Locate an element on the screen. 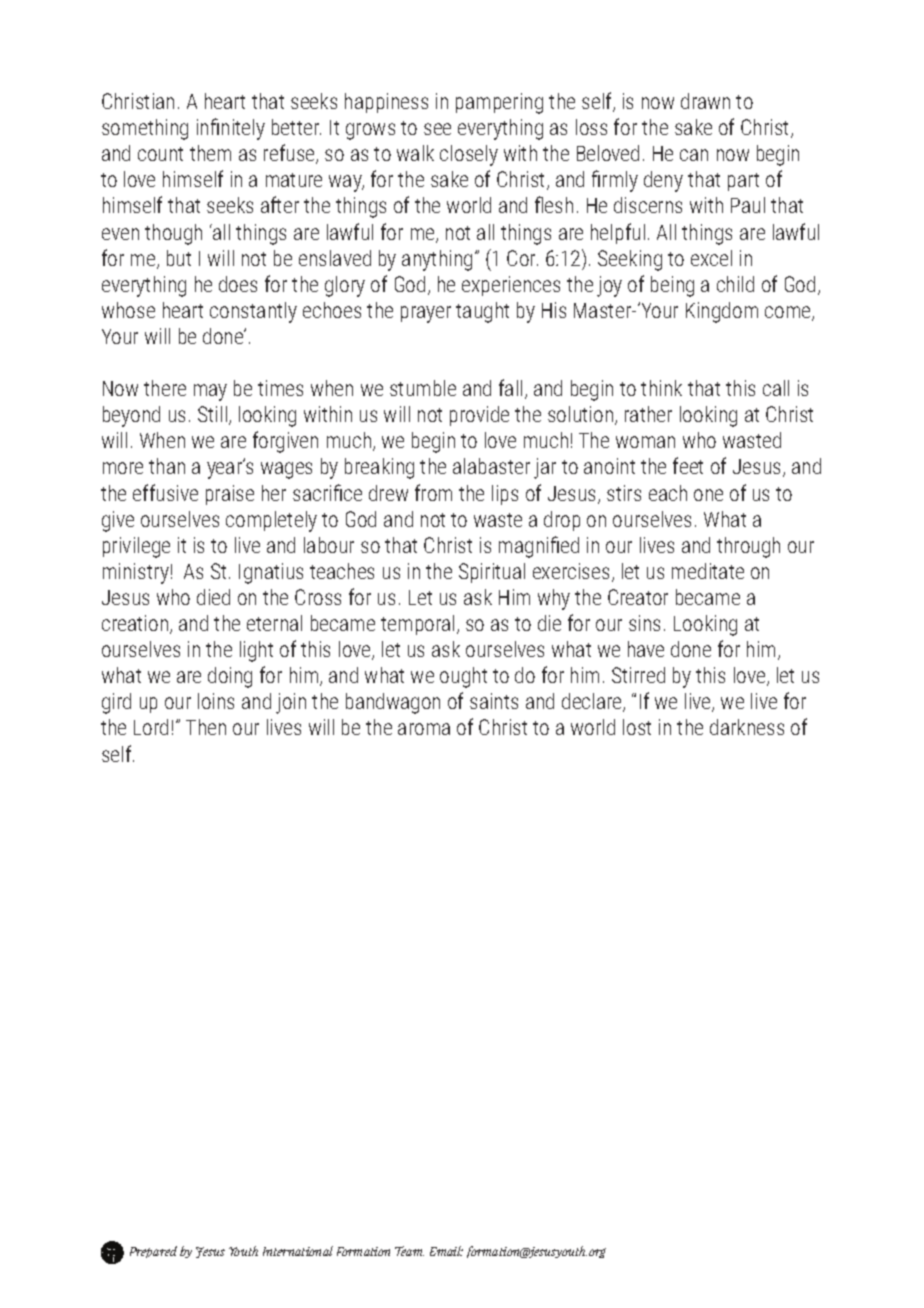  think is located at coordinates (661, 388).
